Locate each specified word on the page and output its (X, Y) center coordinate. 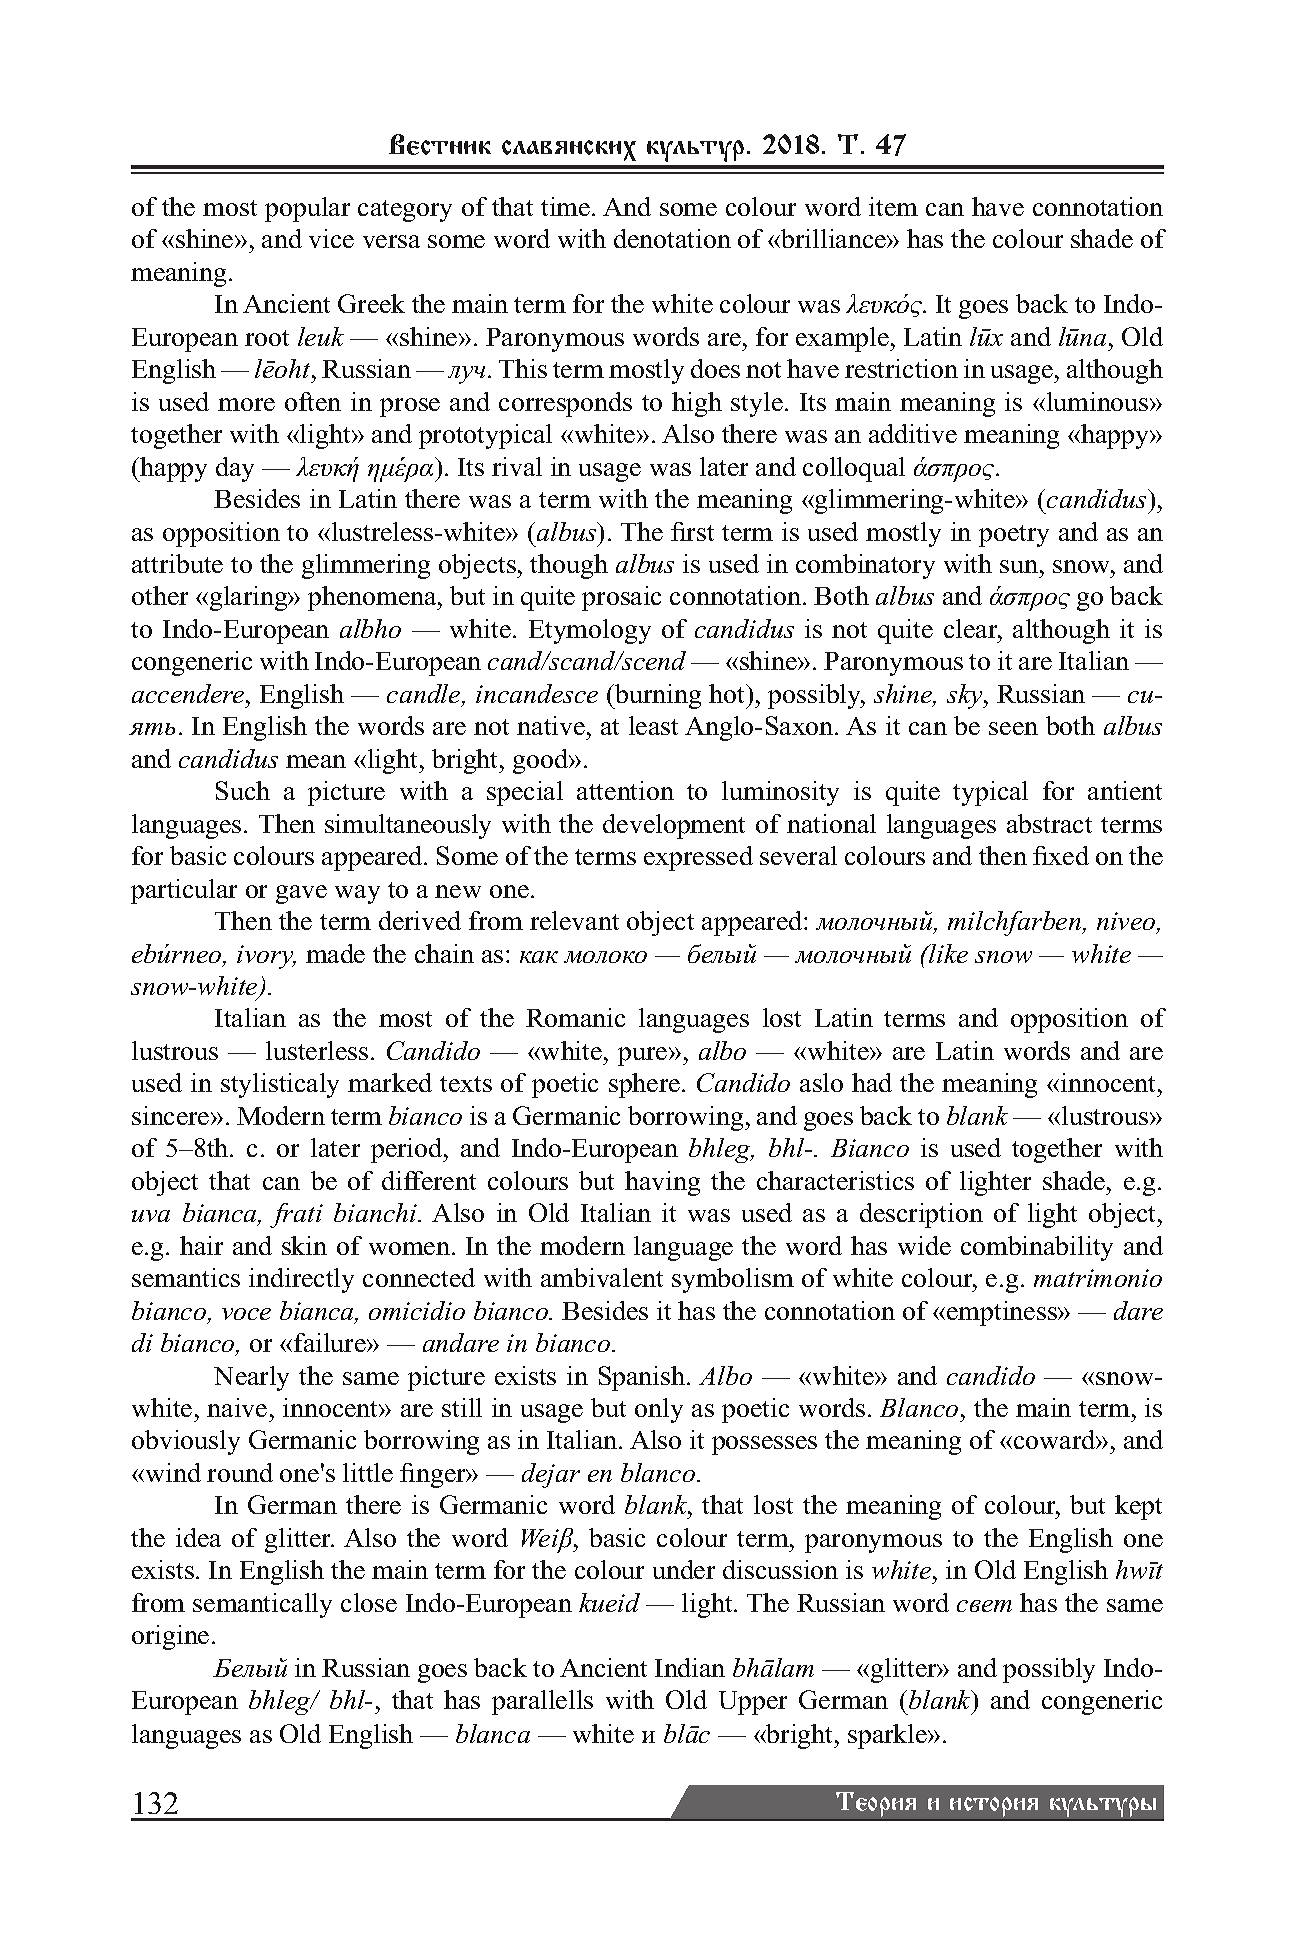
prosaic (621, 598)
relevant (574, 920)
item (893, 206)
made (335, 953)
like (947, 953)
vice (331, 238)
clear (972, 628)
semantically (262, 1605)
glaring (250, 598)
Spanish (642, 1378)
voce (246, 1314)
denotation (672, 238)
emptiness (1003, 1313)
